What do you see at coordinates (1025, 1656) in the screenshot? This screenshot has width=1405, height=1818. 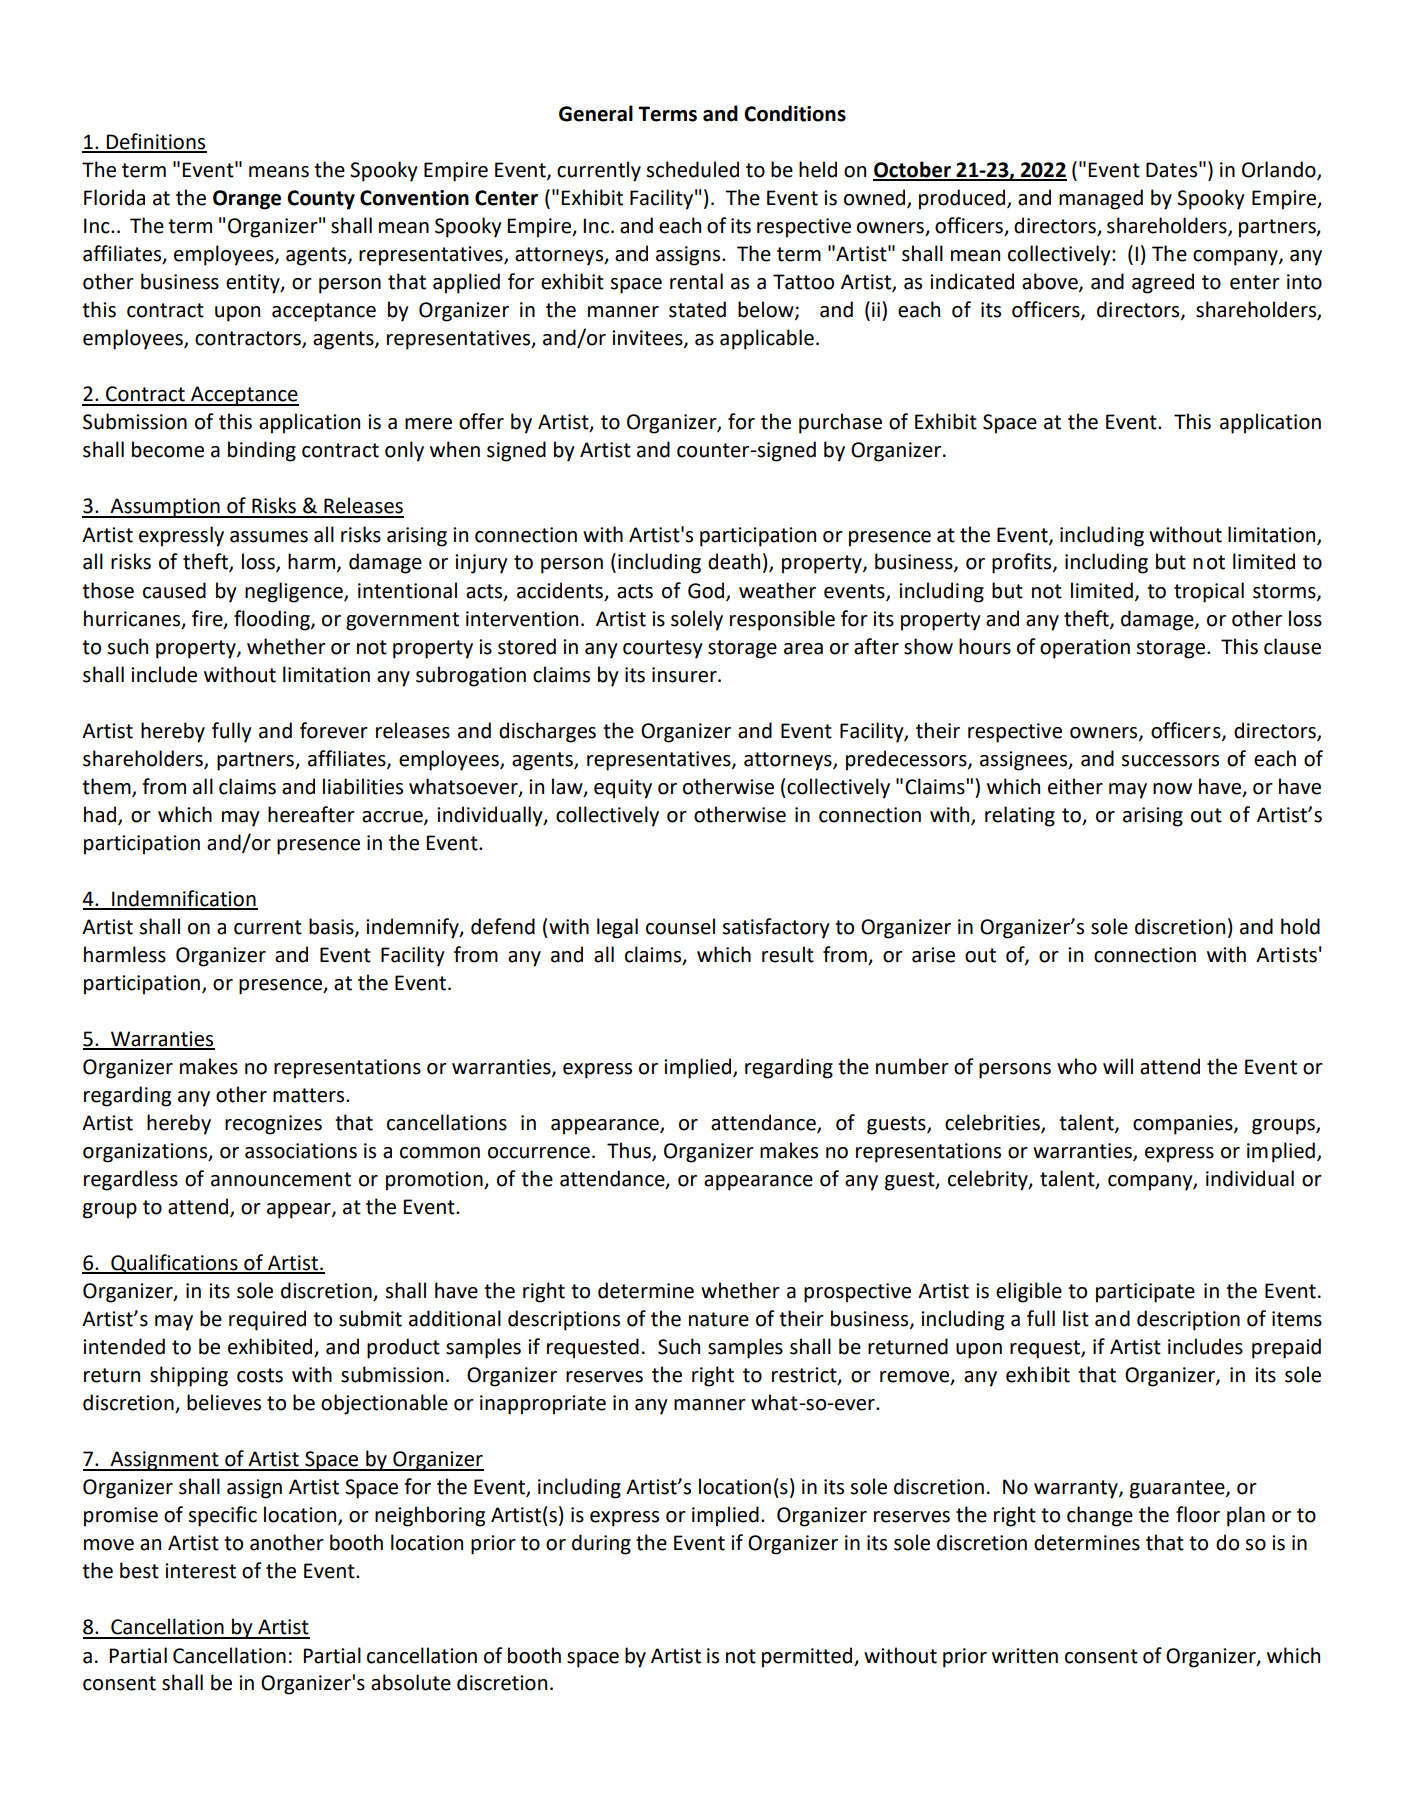 I see `written` at bounding box center [1025, 1656].
